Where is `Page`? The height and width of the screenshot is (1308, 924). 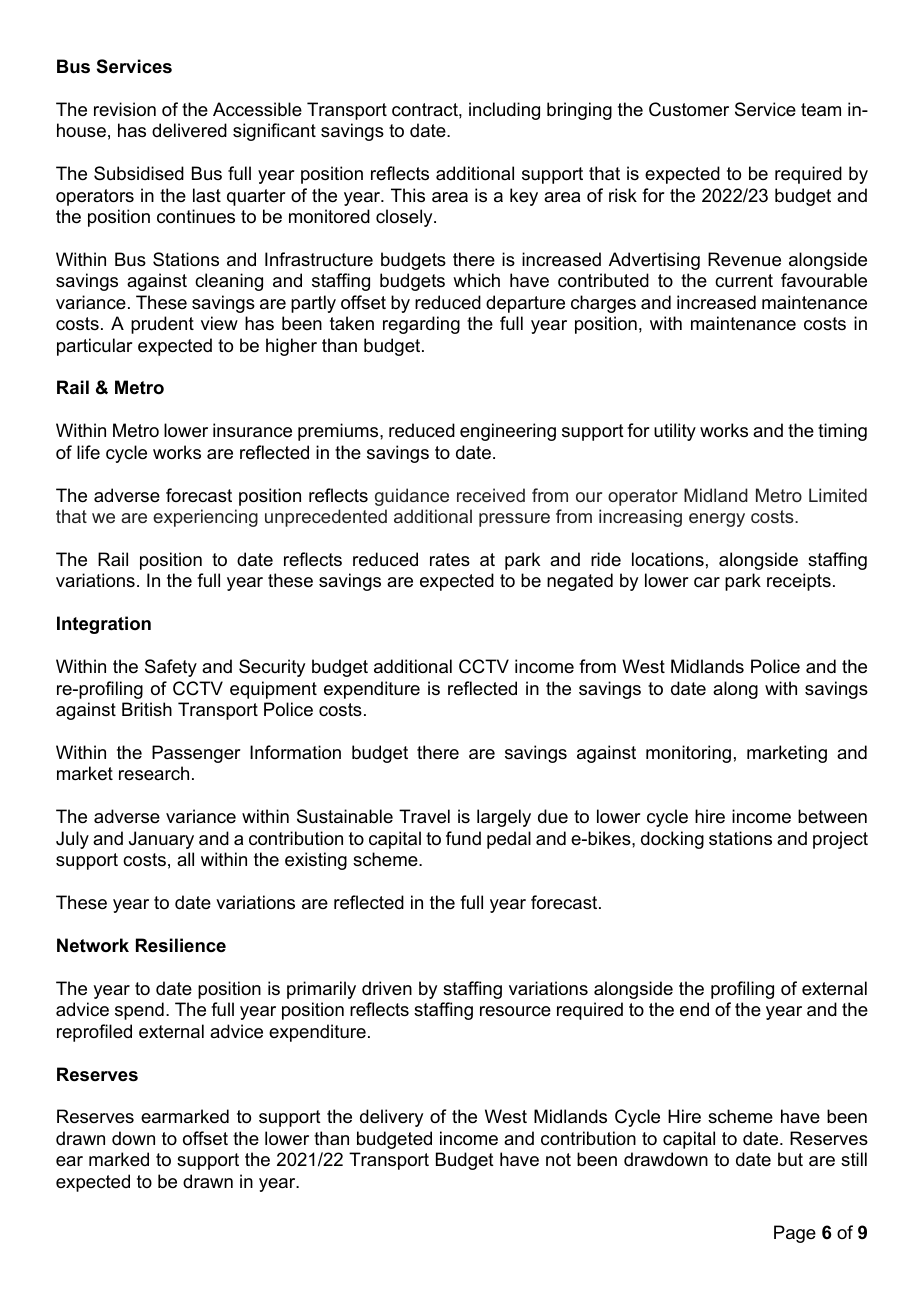
Page is located at coordinates (795, 1234).
